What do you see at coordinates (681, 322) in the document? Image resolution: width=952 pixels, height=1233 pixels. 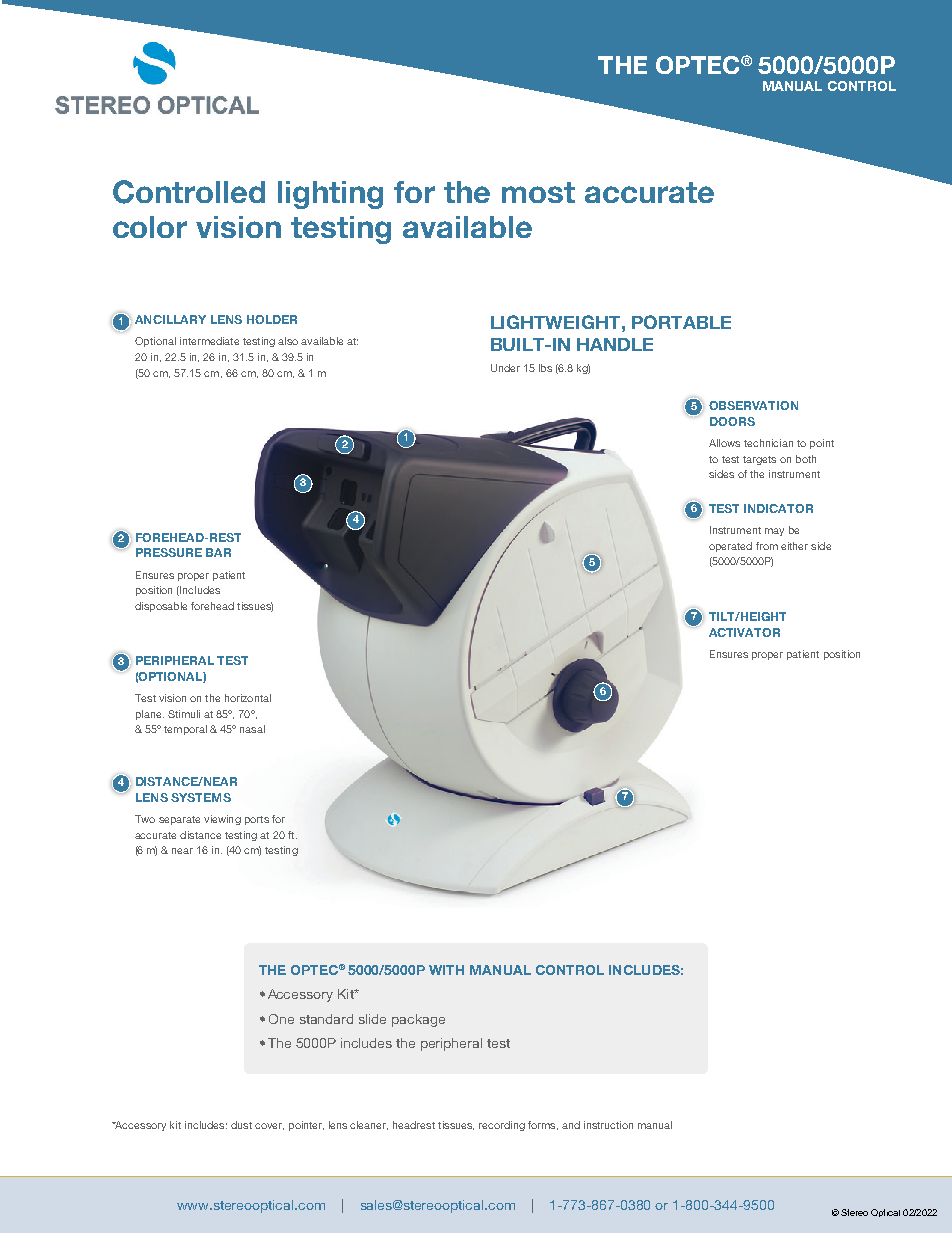 I see `PORTABLE` at bounding box center [681, 322].
